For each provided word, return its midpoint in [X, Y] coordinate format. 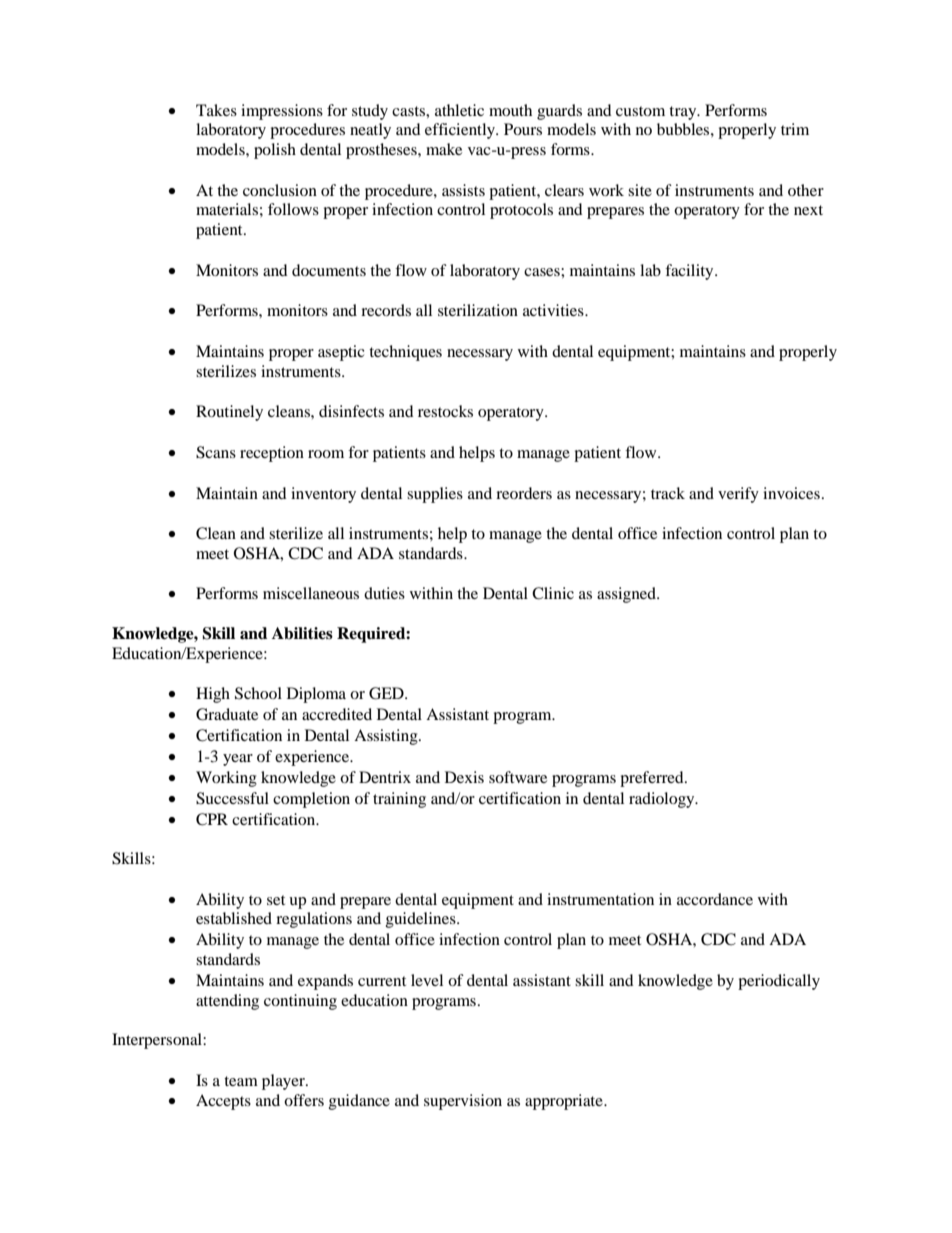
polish [275, 151]
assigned [628, 595]
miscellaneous [311, 593]
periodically [779, 982]
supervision [463, 1102]
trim [795, 129]
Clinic [553, 593]
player [284, 1082]
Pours [523, 129]
